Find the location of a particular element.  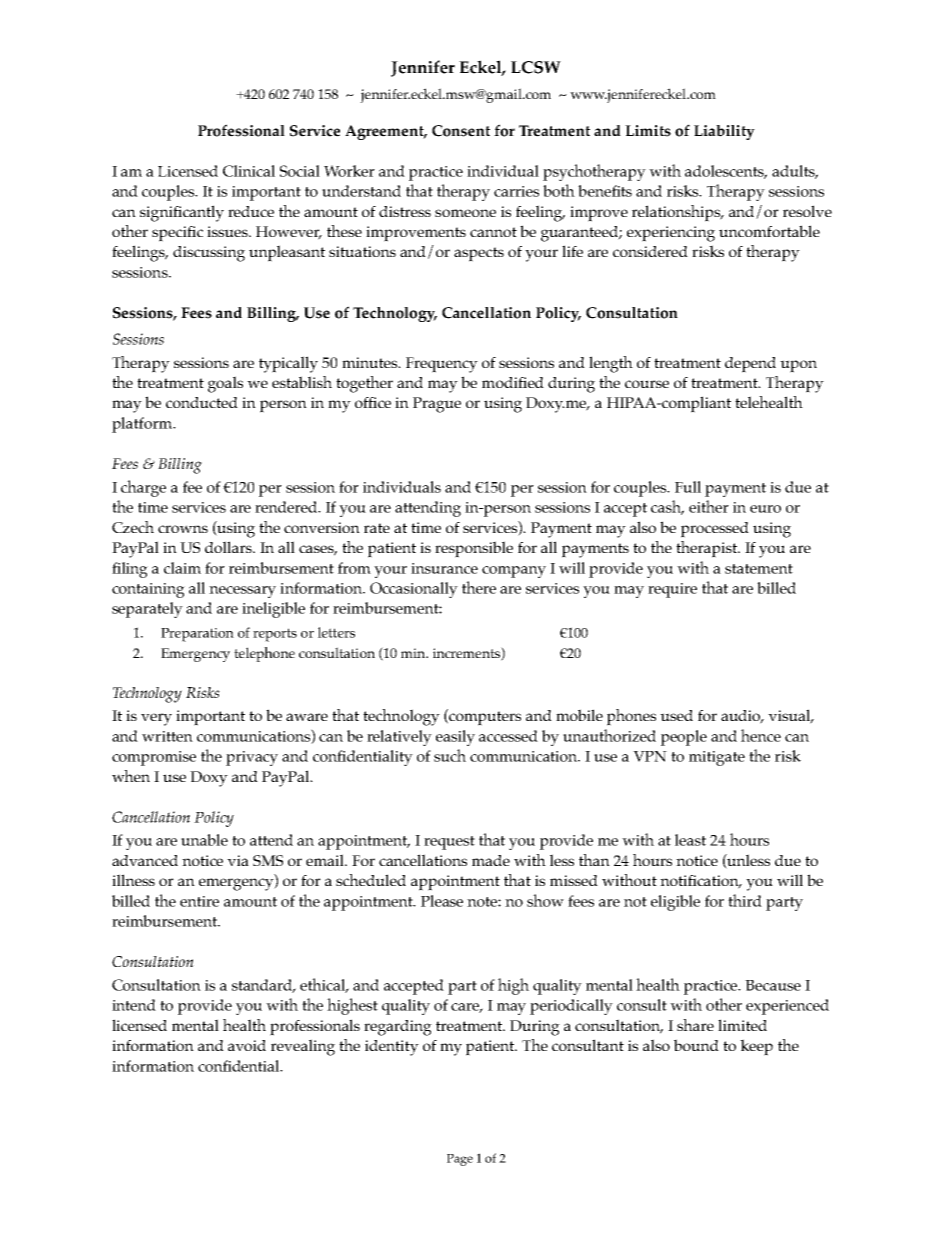

Preparation is located at coordinates (197, 635).
